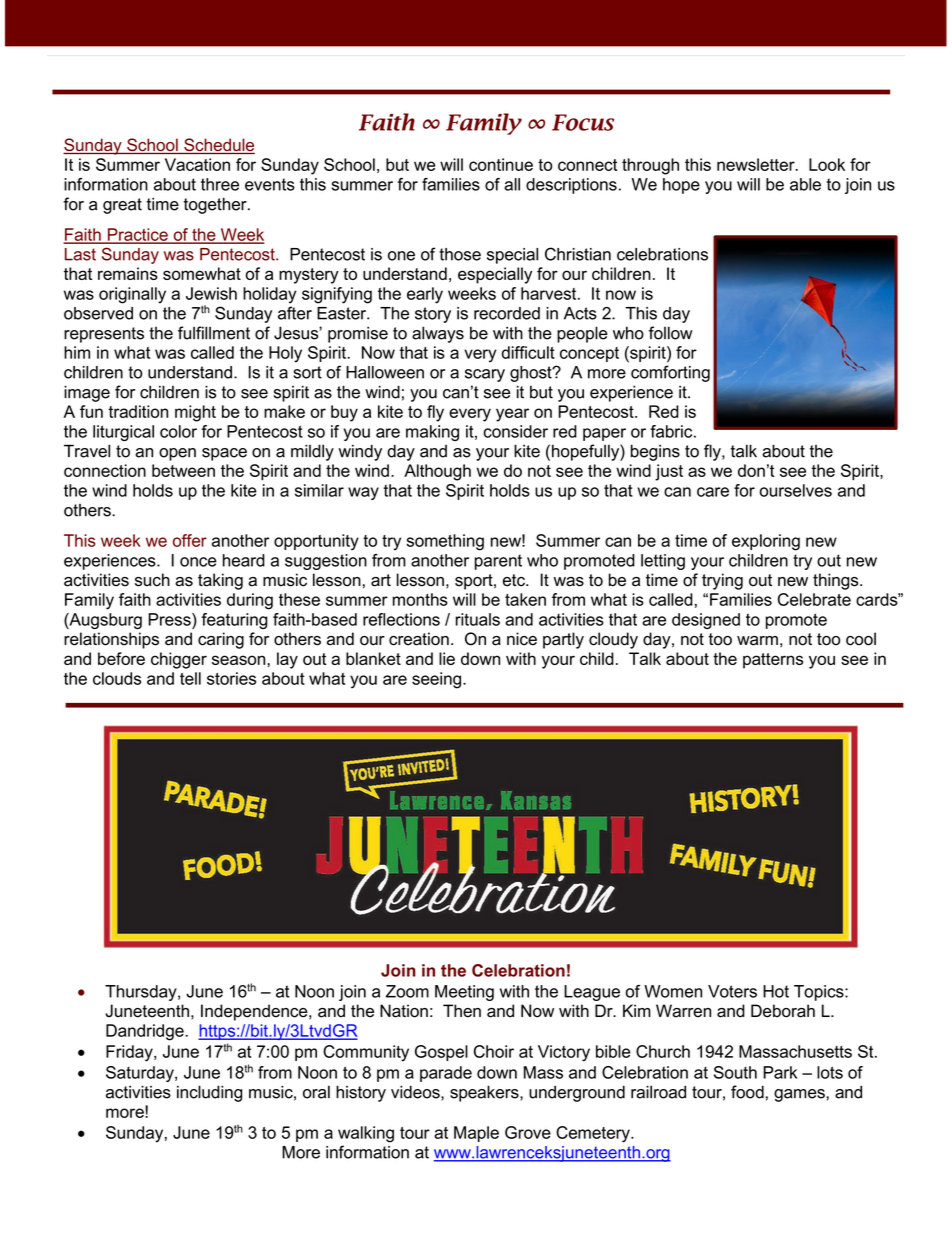  I want to click on ourselves, so click(796, 490).
